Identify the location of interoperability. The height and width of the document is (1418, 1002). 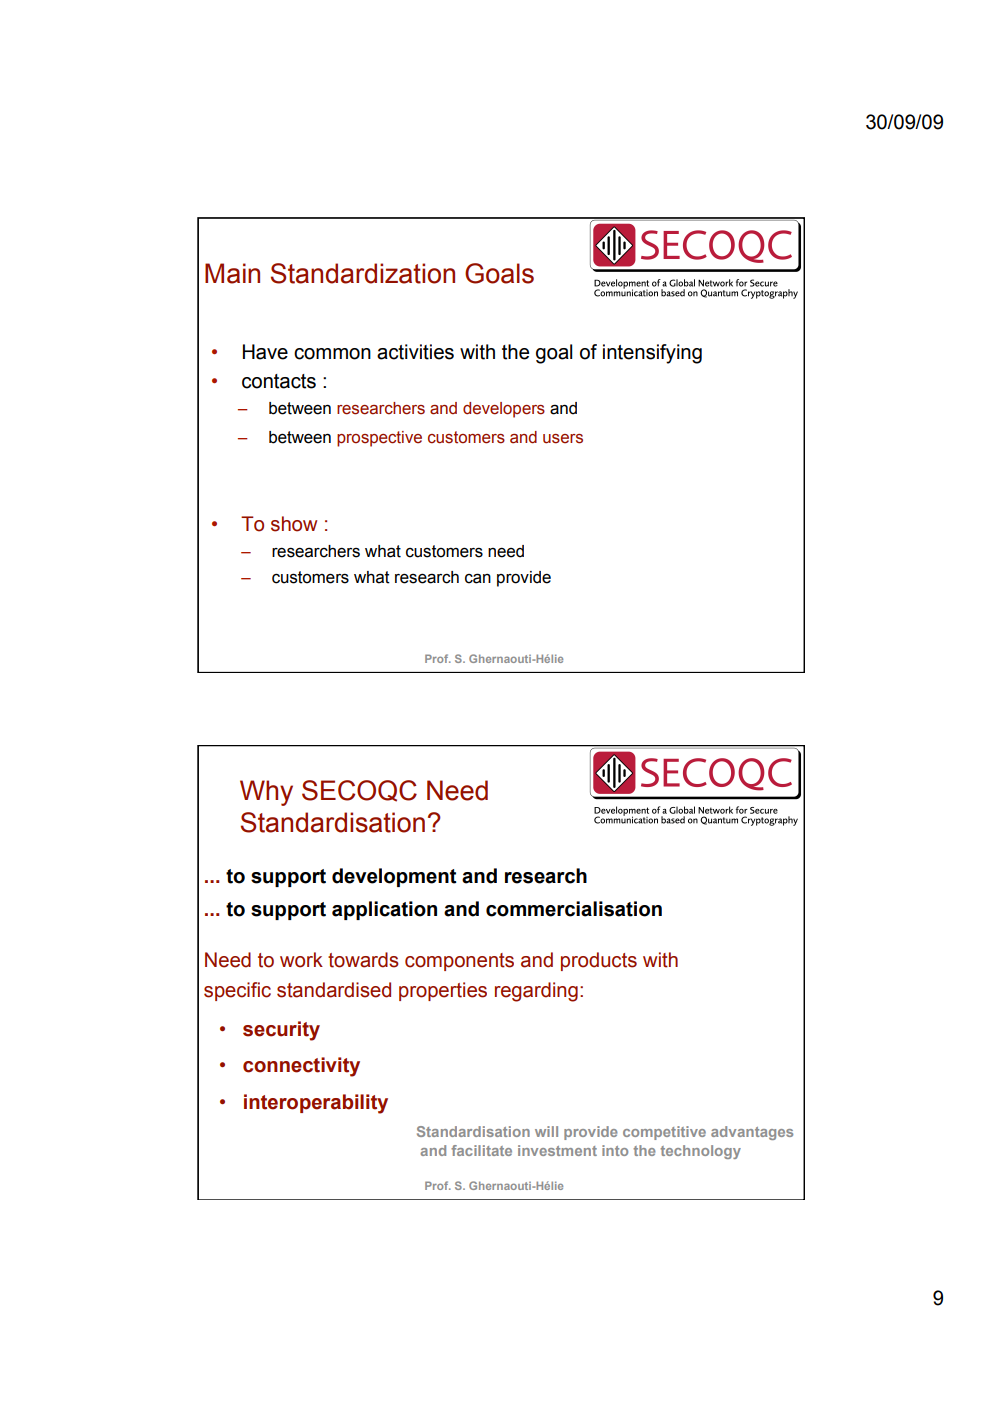
(316, 1104).
